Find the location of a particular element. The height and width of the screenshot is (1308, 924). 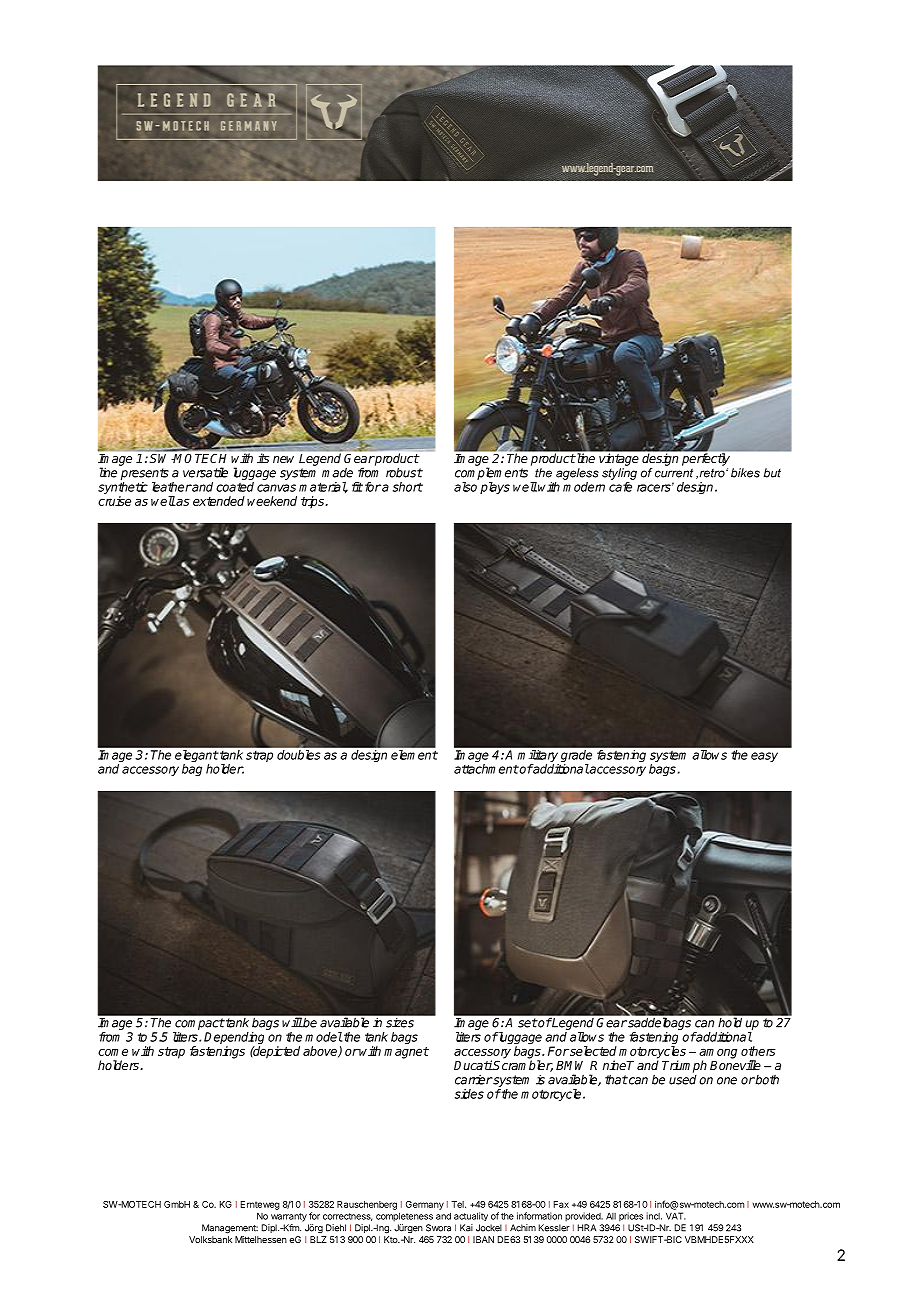

among is located at coordinates (718, 1054).
